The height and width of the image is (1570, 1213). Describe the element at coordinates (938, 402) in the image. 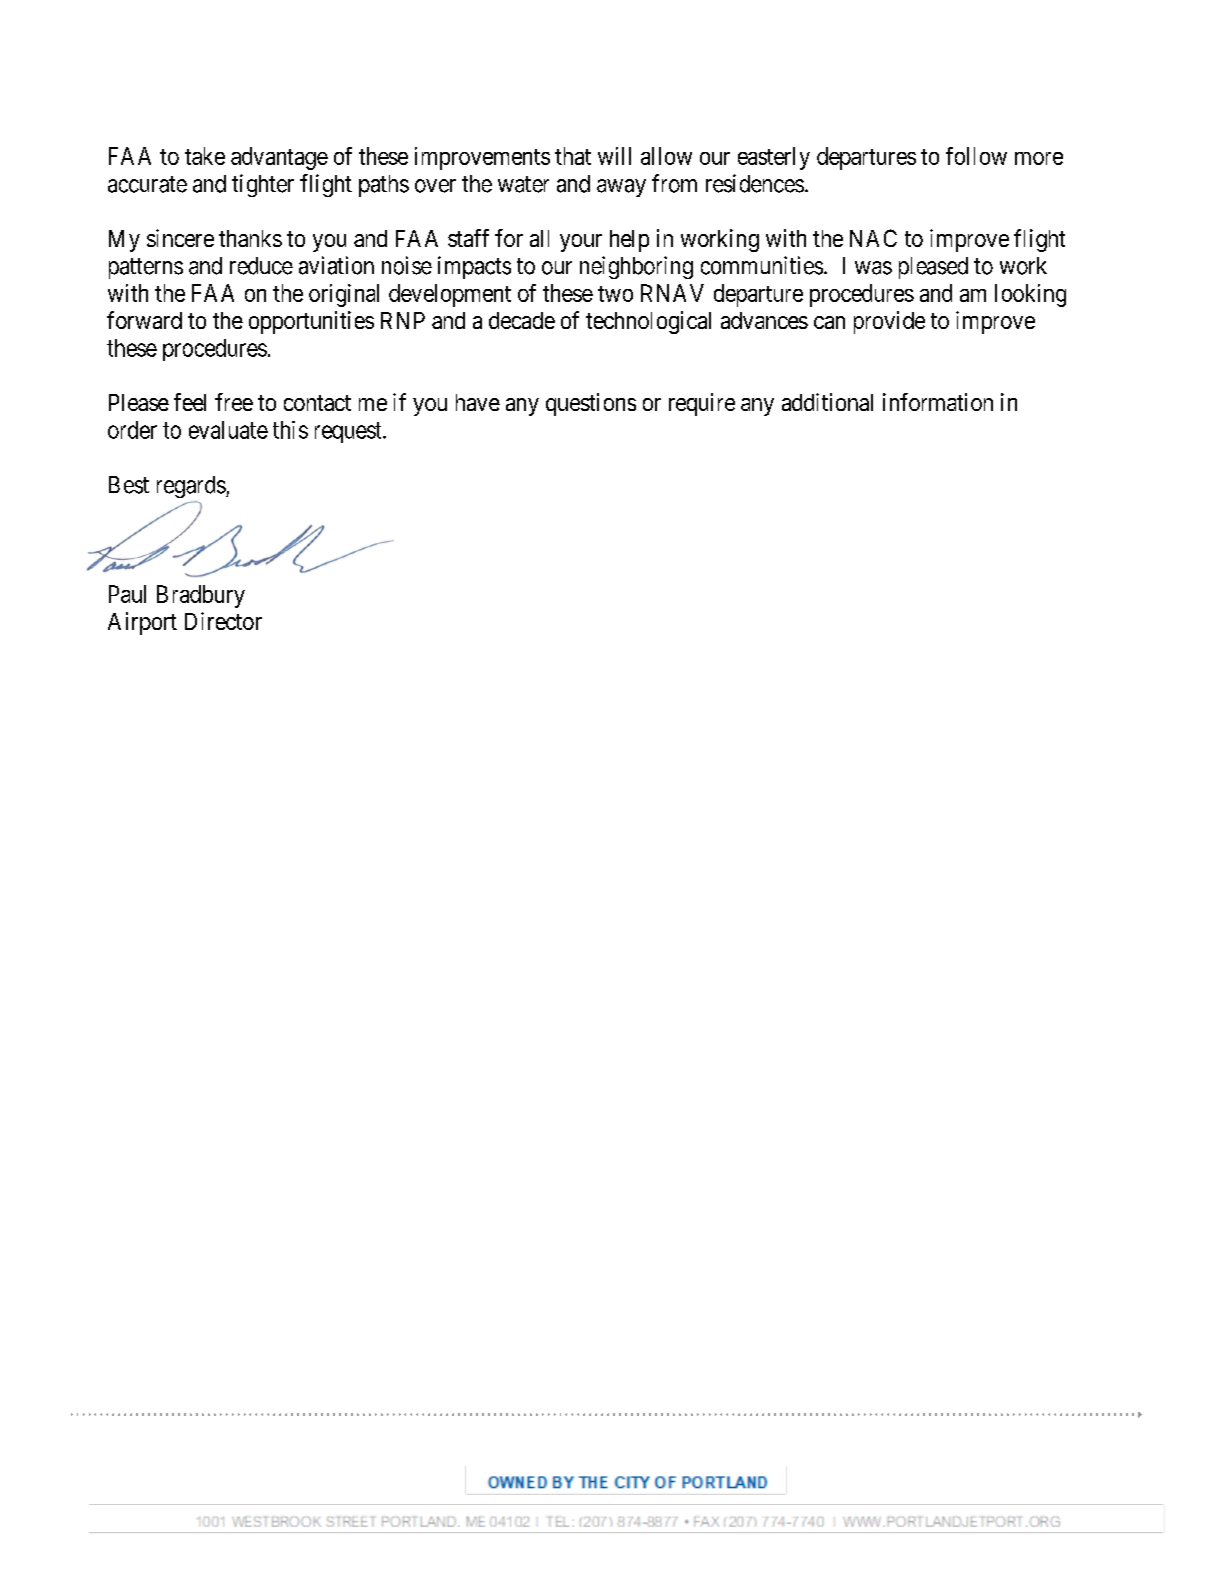

I see `information` at that location.
